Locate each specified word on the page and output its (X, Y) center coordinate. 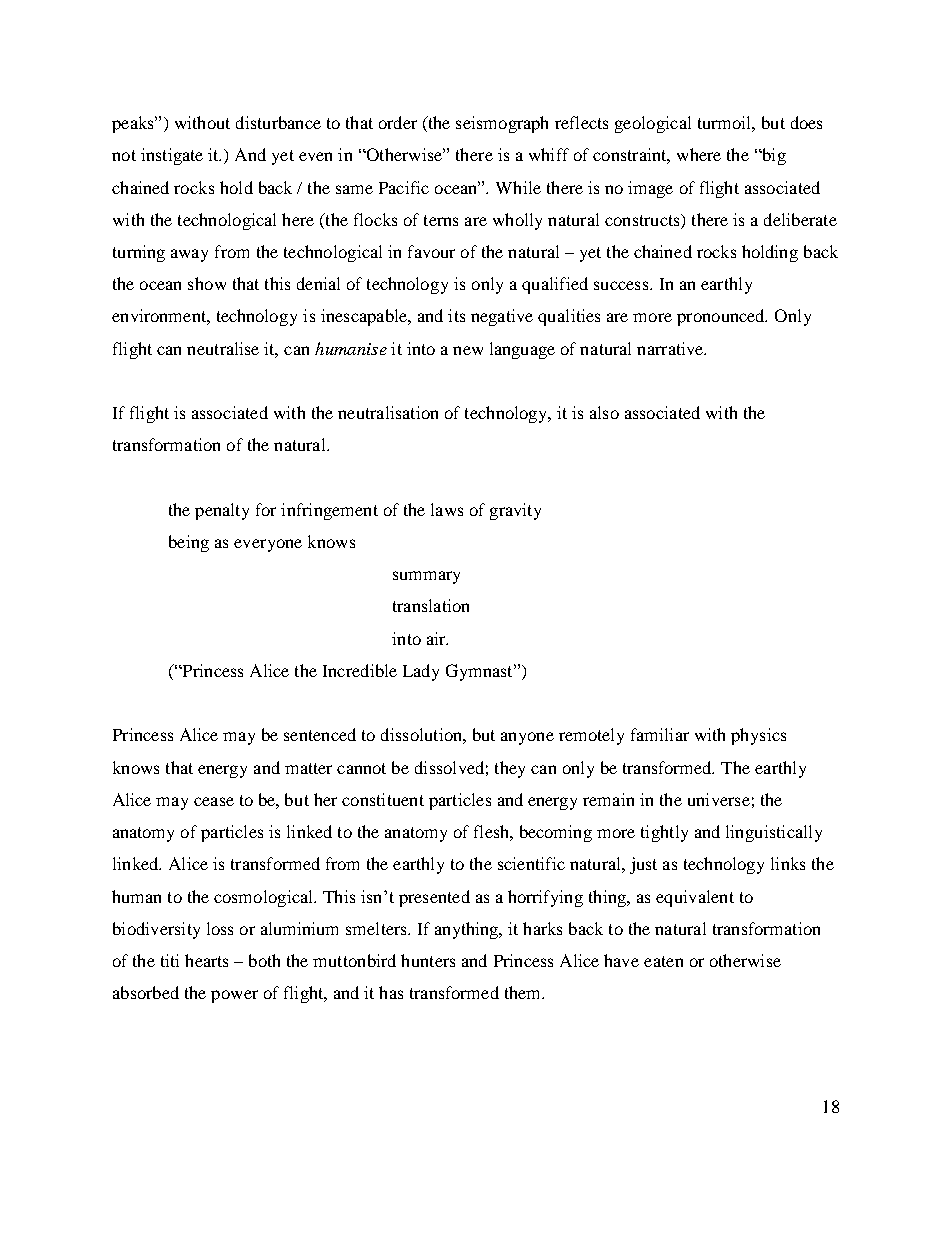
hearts (206, 960)
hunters (428, 960)
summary (426, 577)
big (773, 156)
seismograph (502, 124)
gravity (515, 511)
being (189, 543)
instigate (172, 156)
